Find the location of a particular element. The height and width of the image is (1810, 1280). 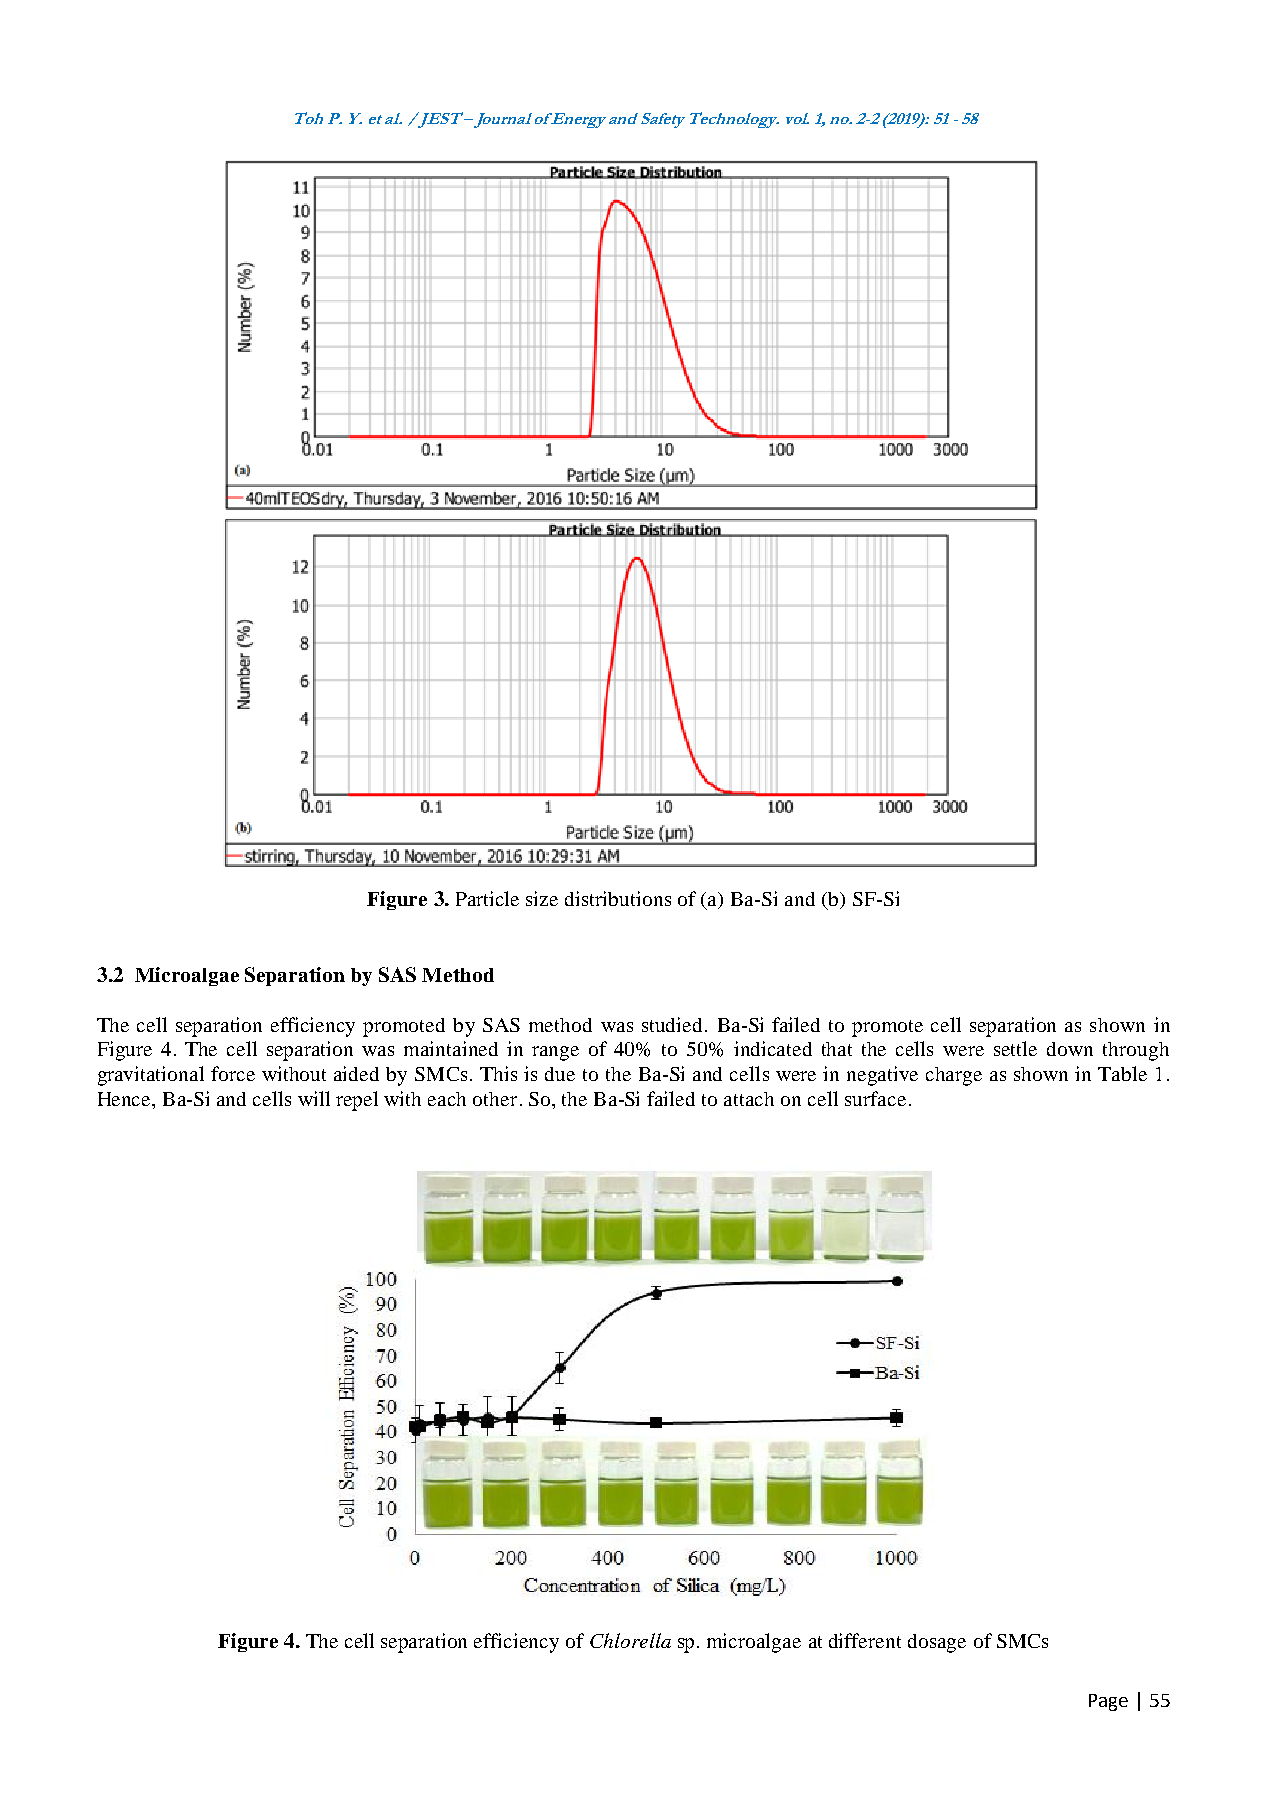

surface is located at coordinates (875, 1098).
